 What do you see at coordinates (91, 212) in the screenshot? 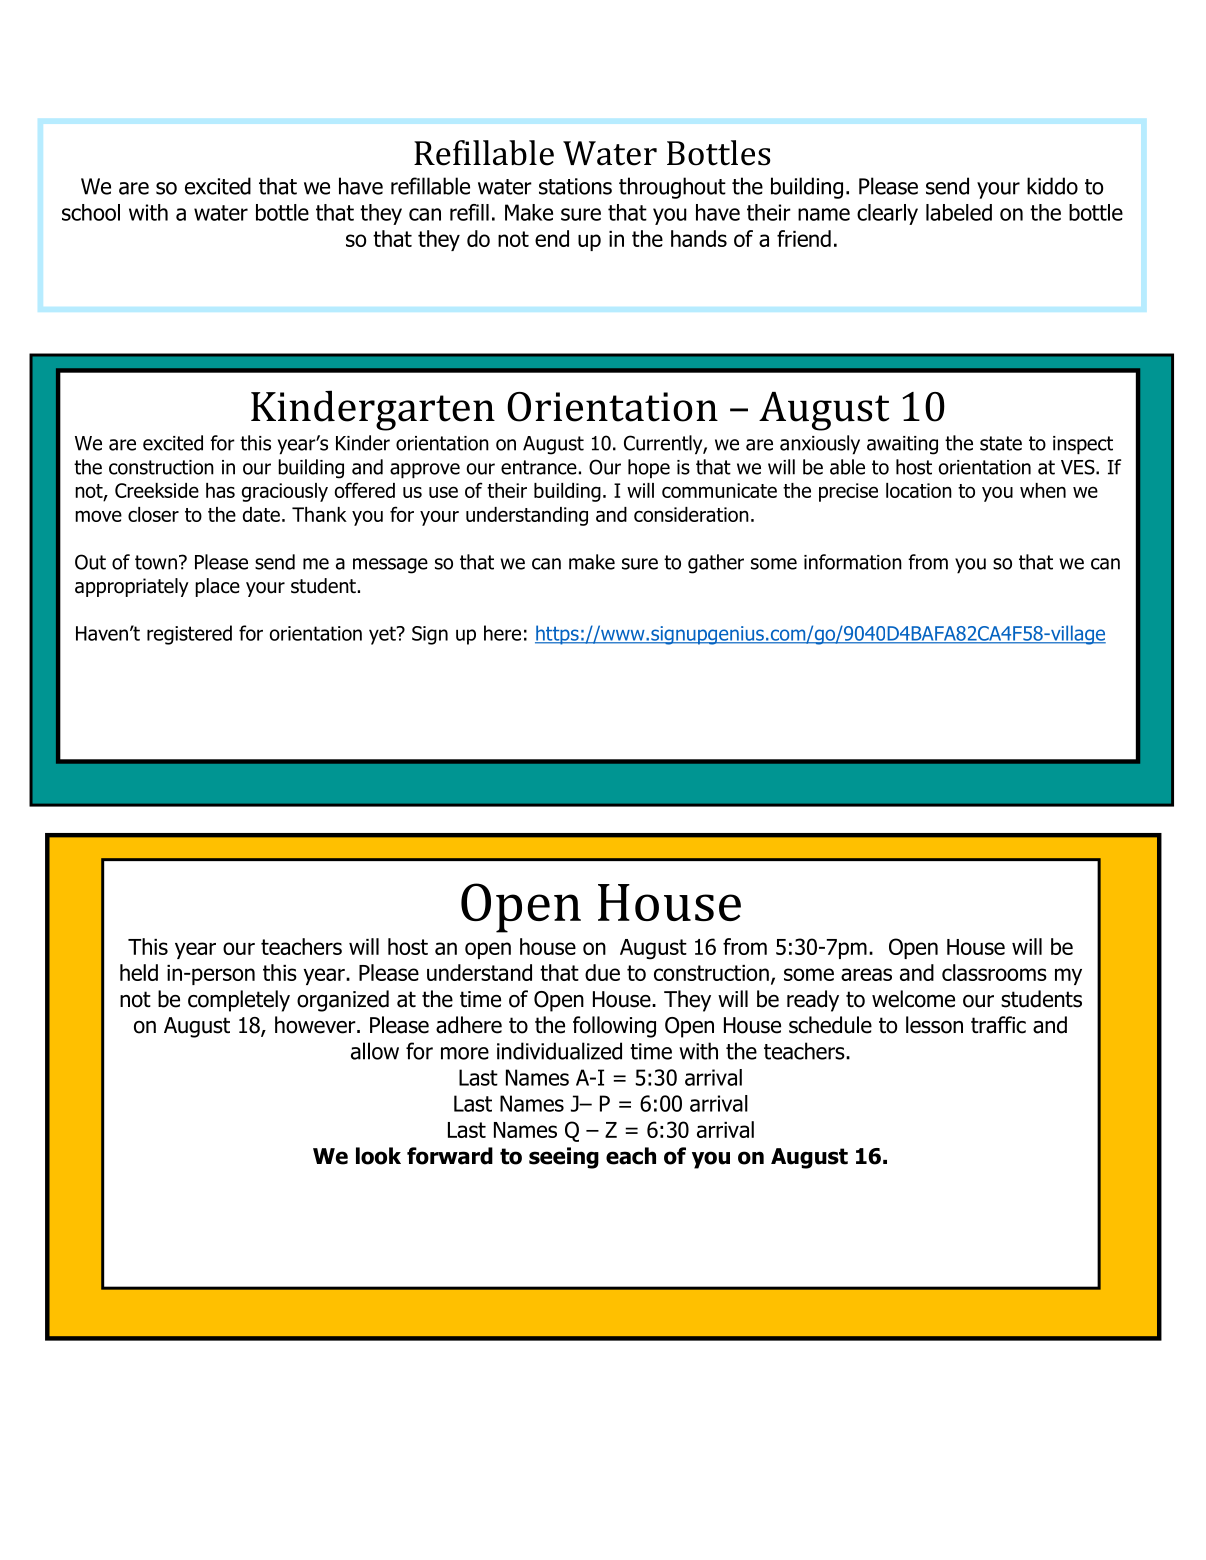
I see `school` at bounding box center [91, 212].
